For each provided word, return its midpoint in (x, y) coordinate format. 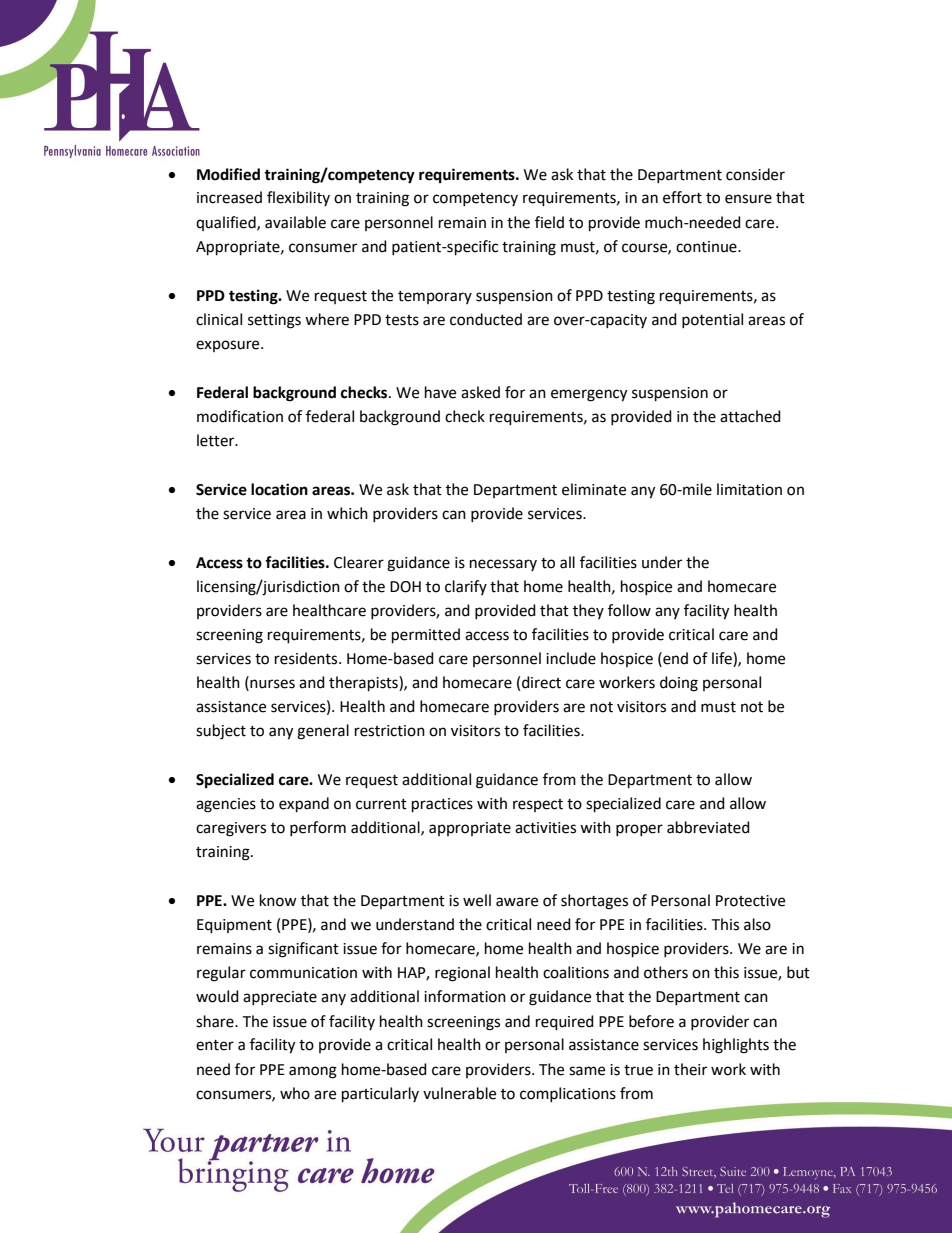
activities (545, 828)
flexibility (298, 198)
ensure (748, 199)
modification (240, 416)
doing (679, 684)
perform (318, 828)
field (549, 222)
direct (541, 682)
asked (480, 392)
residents (307, 658)
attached (750, 416)
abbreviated (708, 827)
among (313, 1072)
